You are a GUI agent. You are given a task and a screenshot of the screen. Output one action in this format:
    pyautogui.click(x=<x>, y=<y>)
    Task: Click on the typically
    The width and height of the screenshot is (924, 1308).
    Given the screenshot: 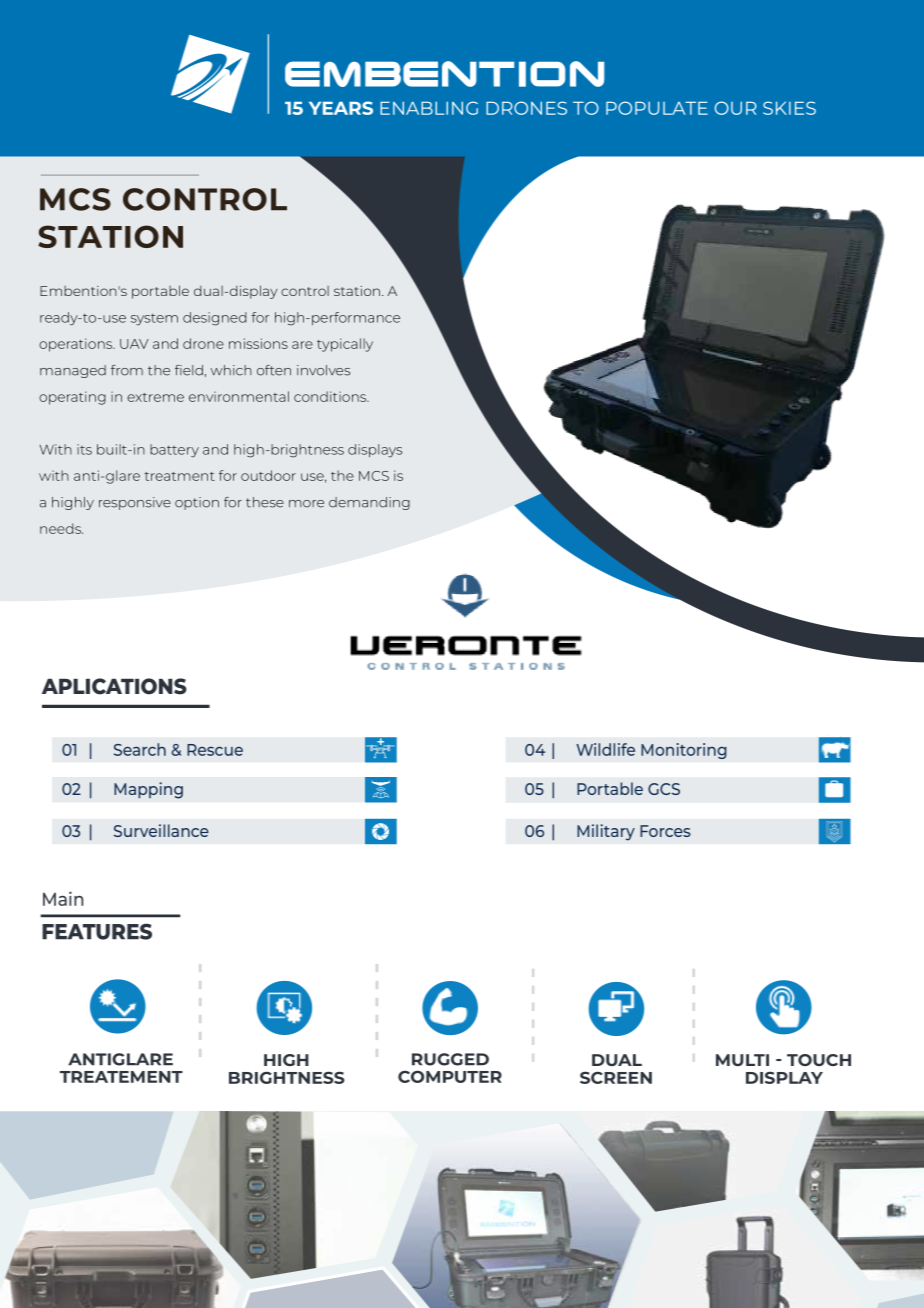 What is the action you would take?
    pyautogui.click(x=345, y=345)
